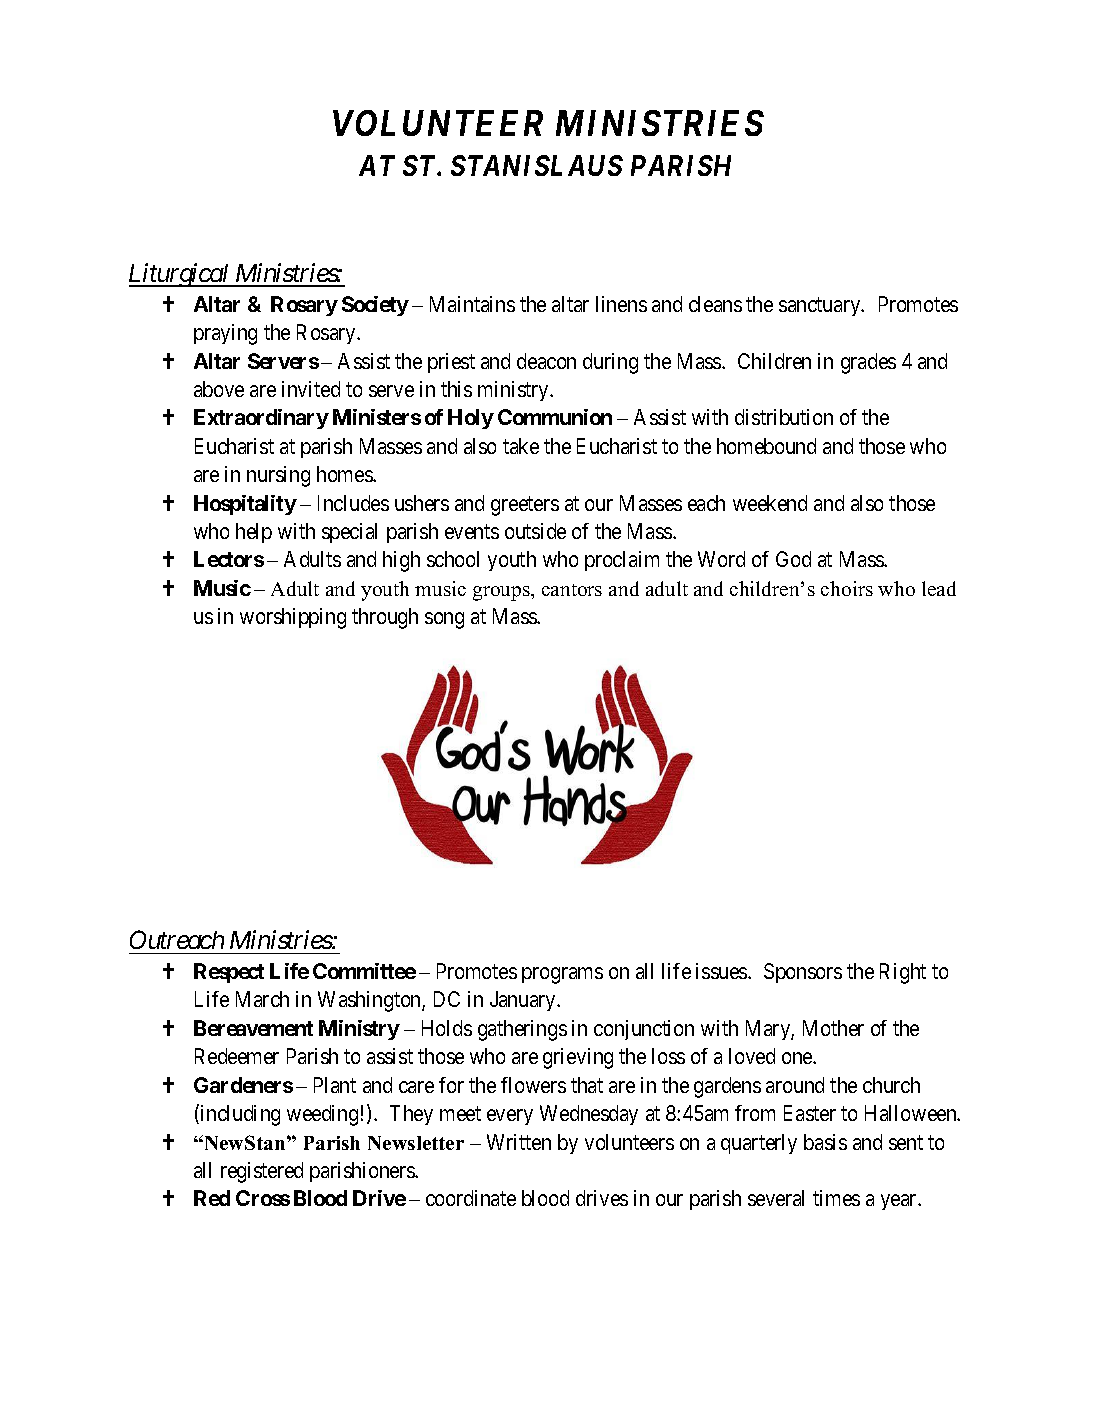  I want to click on Respect, so click(229, 973).
